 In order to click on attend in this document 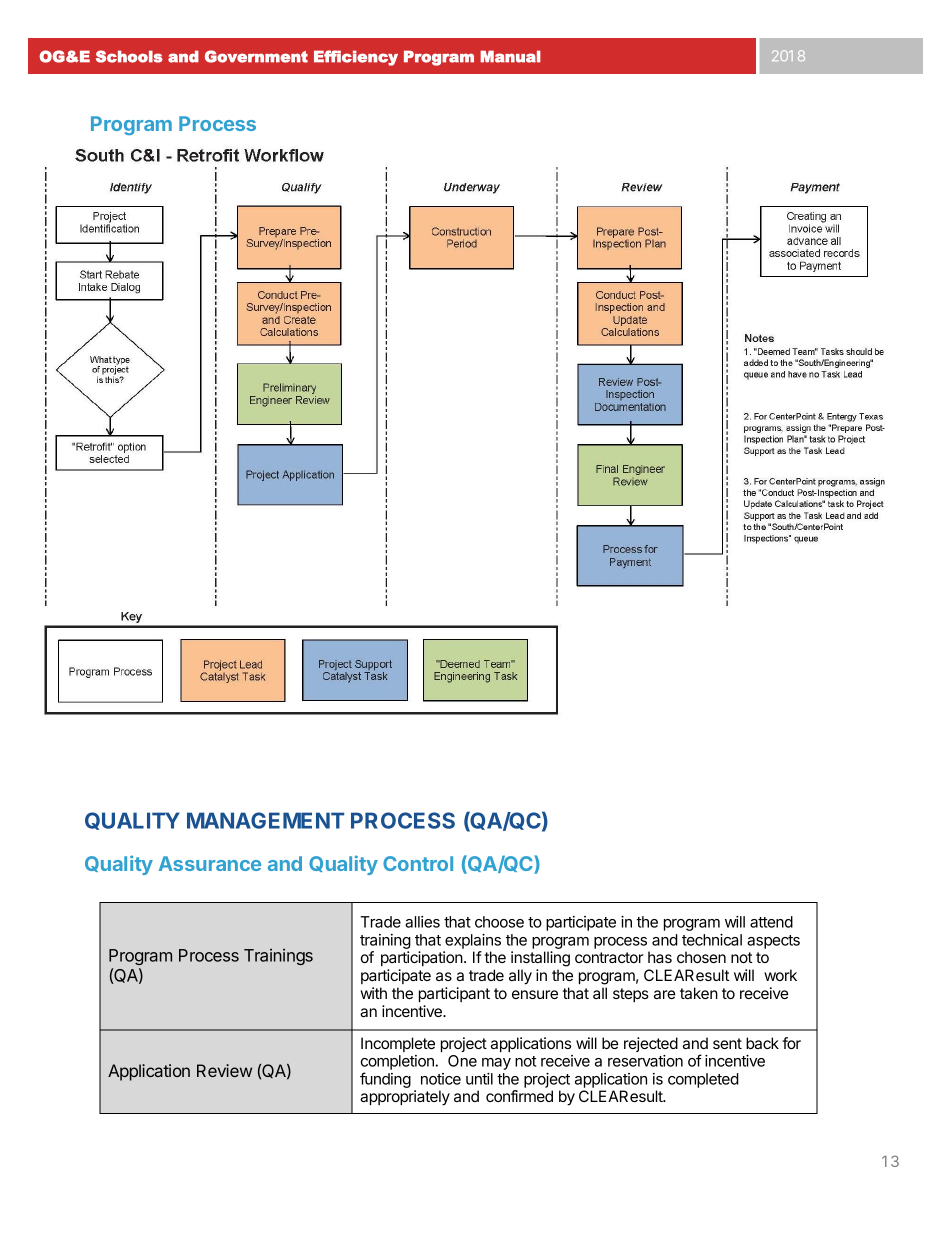, I will do `click(771, 922)`.
